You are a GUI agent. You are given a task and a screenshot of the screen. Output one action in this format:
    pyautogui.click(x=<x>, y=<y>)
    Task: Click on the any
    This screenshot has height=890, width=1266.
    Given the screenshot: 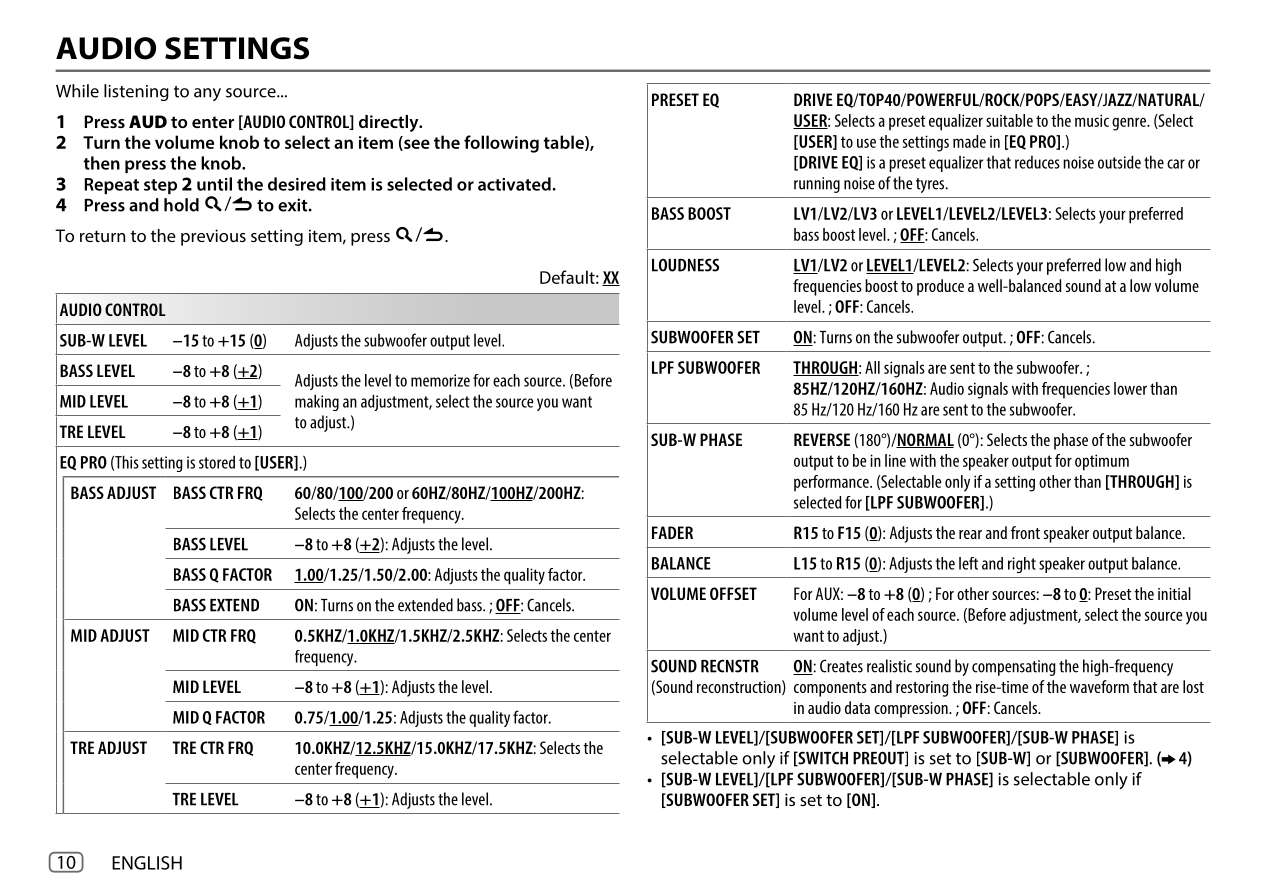 What is the action you would take?
    pyautogui.click(x=207, y=94)
